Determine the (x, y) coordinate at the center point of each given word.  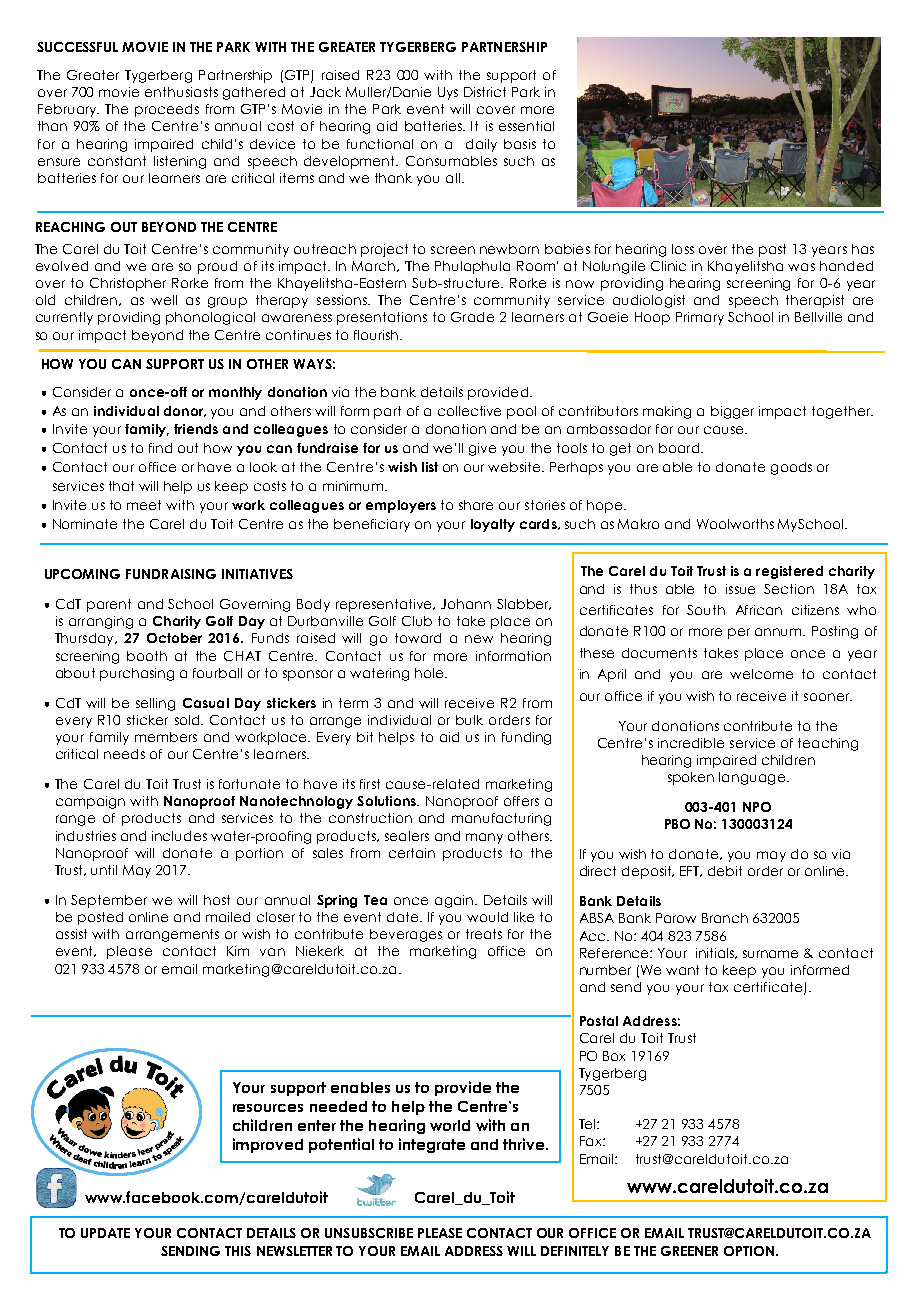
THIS (238, 1251)
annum (780, 632)
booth (147, 656)
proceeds (167, 110)
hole (430, 673)
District (485, 92)
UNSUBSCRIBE (369, 1233)
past (772, 250)
